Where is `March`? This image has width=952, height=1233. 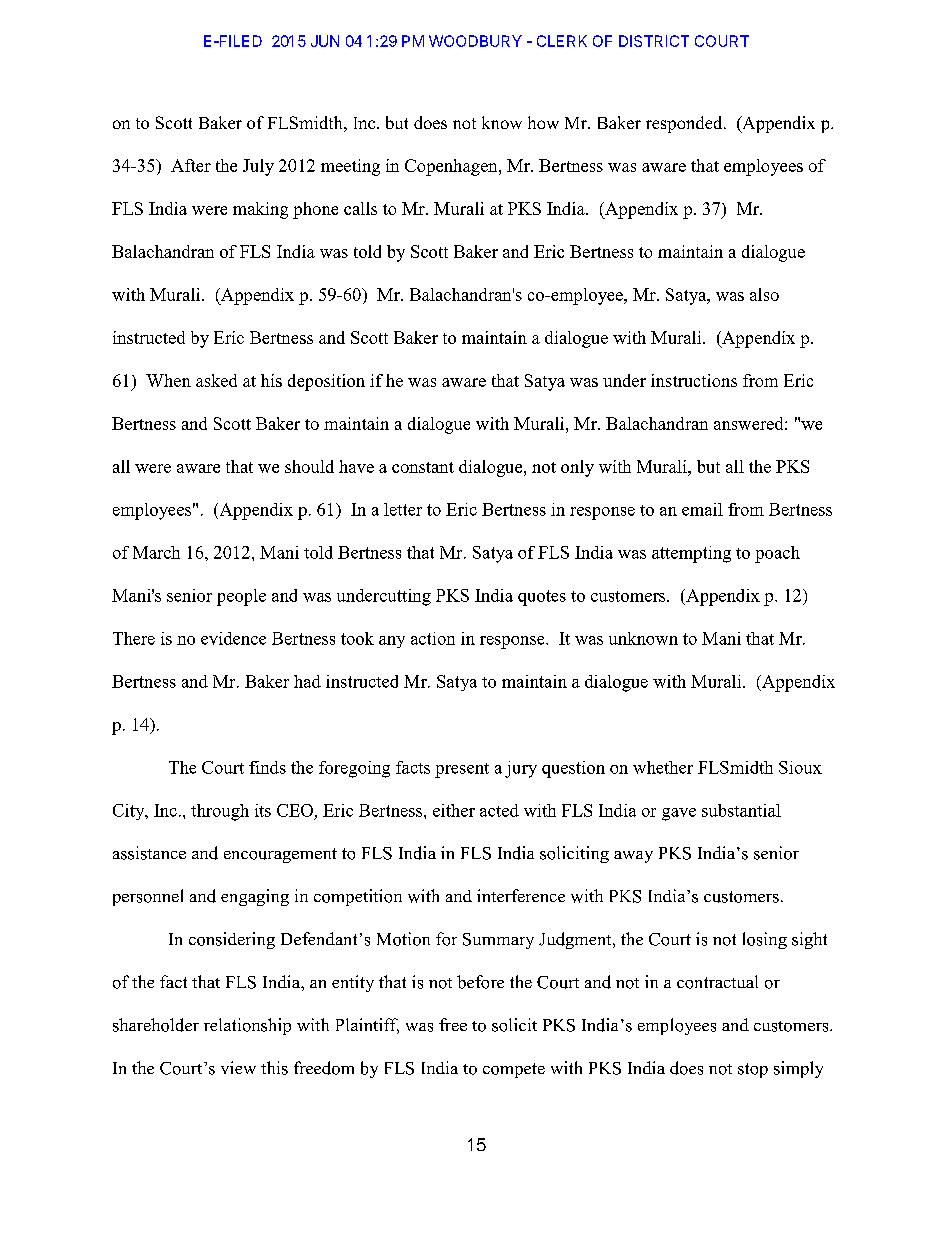
March is located at coordinates (156, 552).
